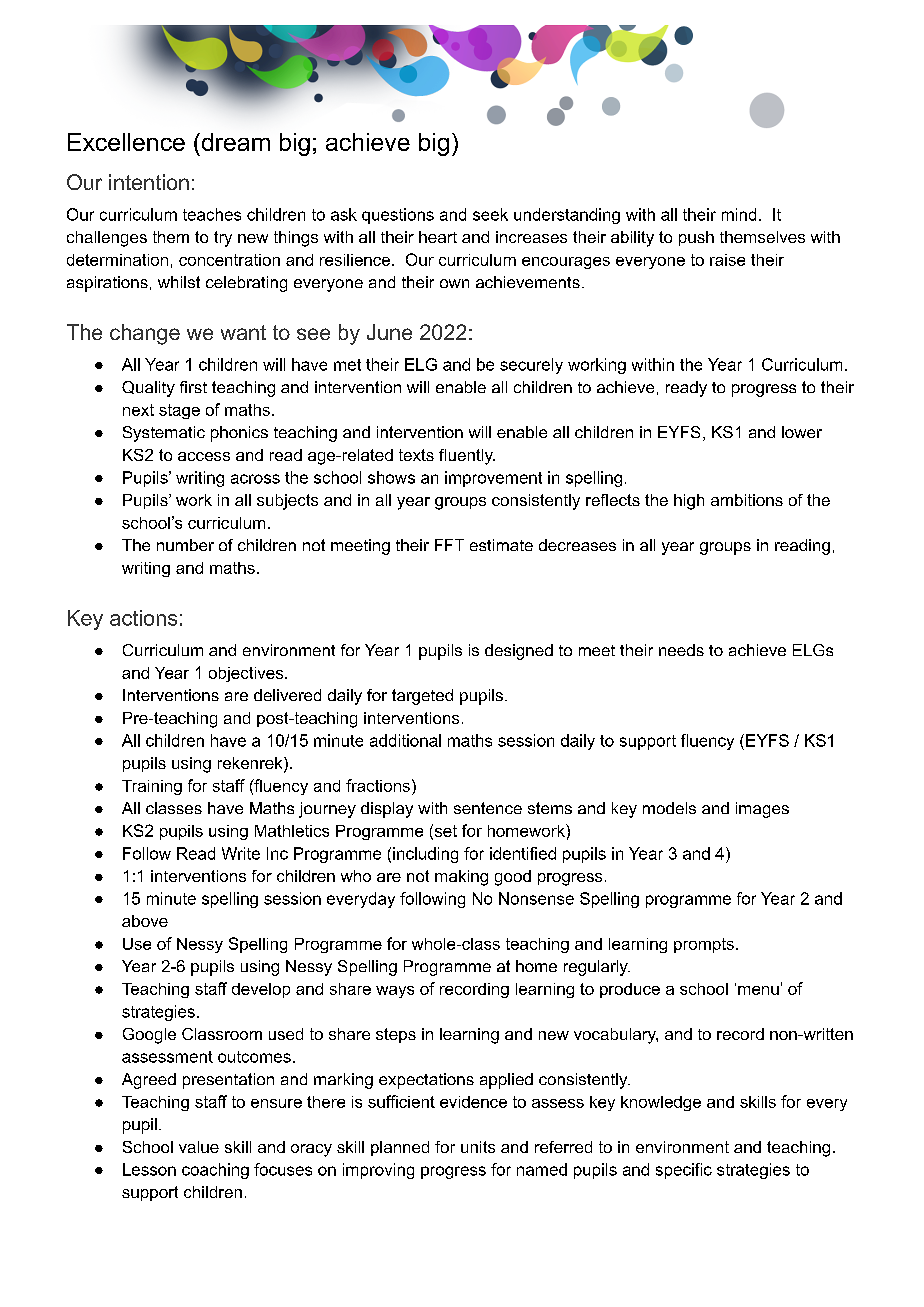 The height and width of the screenshot is (1307, 924). I want to click on specific, so click(684, 1171).
